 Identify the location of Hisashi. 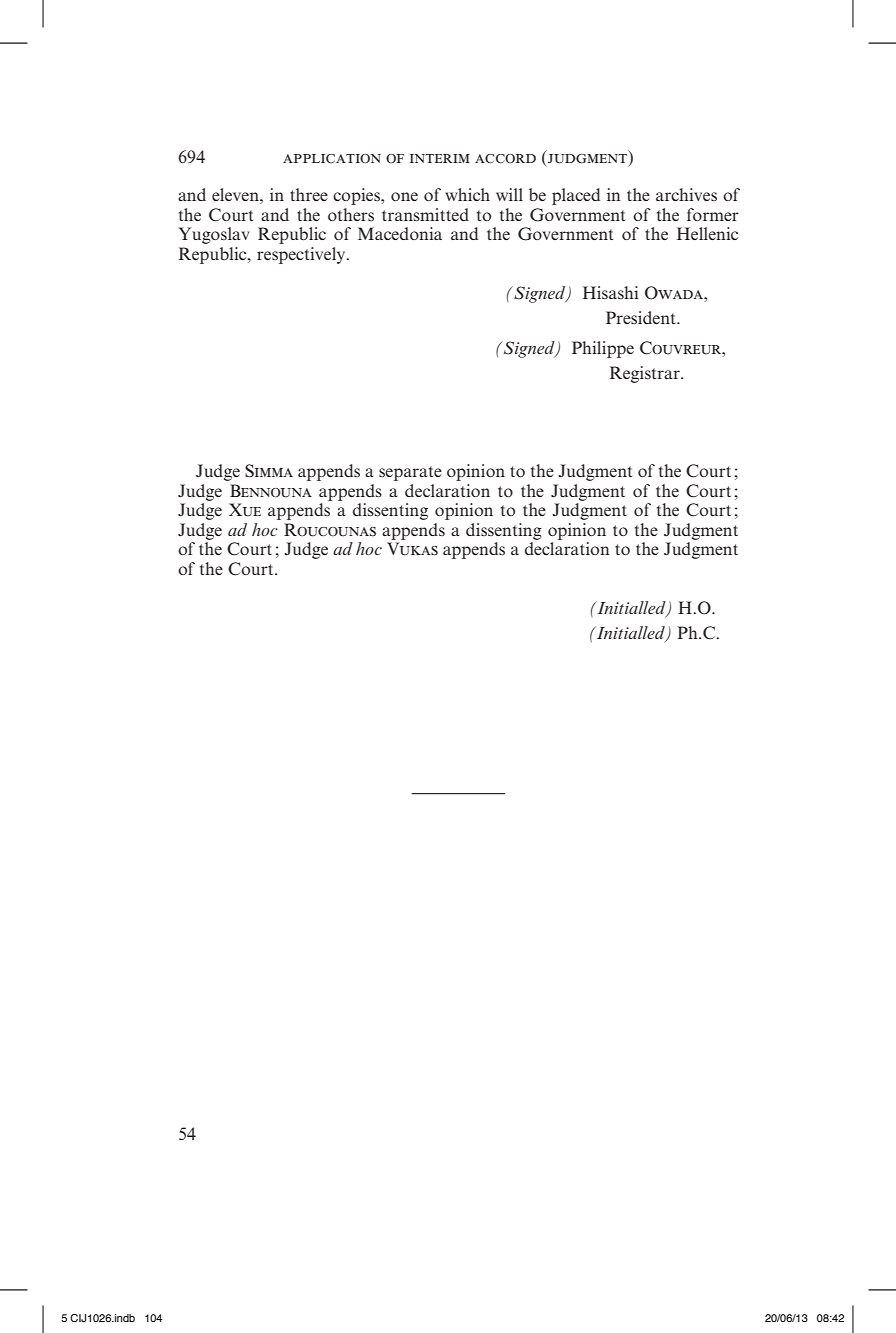
(610, 292).
